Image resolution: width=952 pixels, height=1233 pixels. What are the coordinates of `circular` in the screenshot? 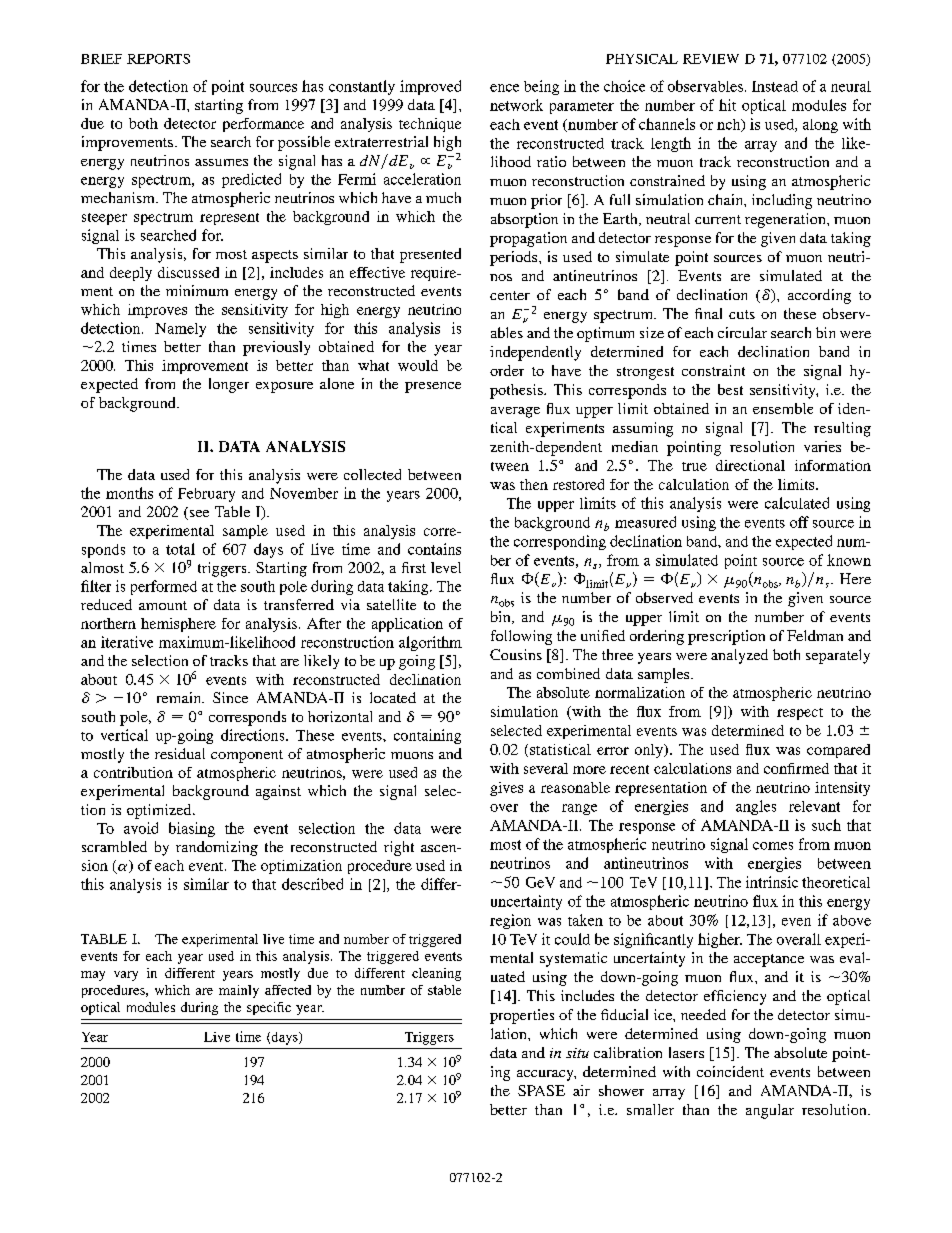 It's located at (742, 332).
